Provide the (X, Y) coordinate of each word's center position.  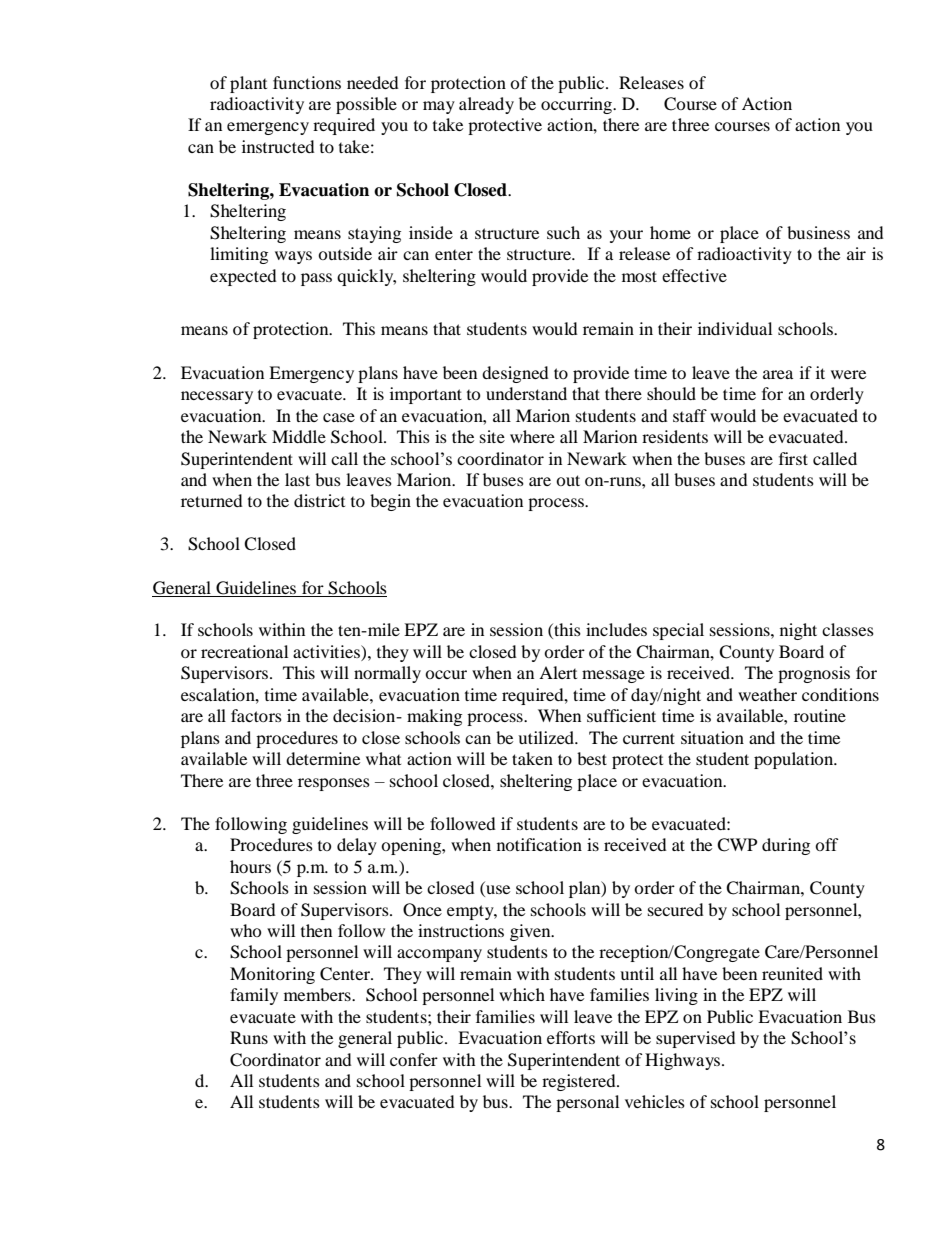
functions (307, 82)
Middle (299, 436)
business (818, 232)
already (486, 105)
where (532, 436)
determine (323, 758)
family (254, 996)
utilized (547, 737)
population (795, 760)
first (793, 458)
